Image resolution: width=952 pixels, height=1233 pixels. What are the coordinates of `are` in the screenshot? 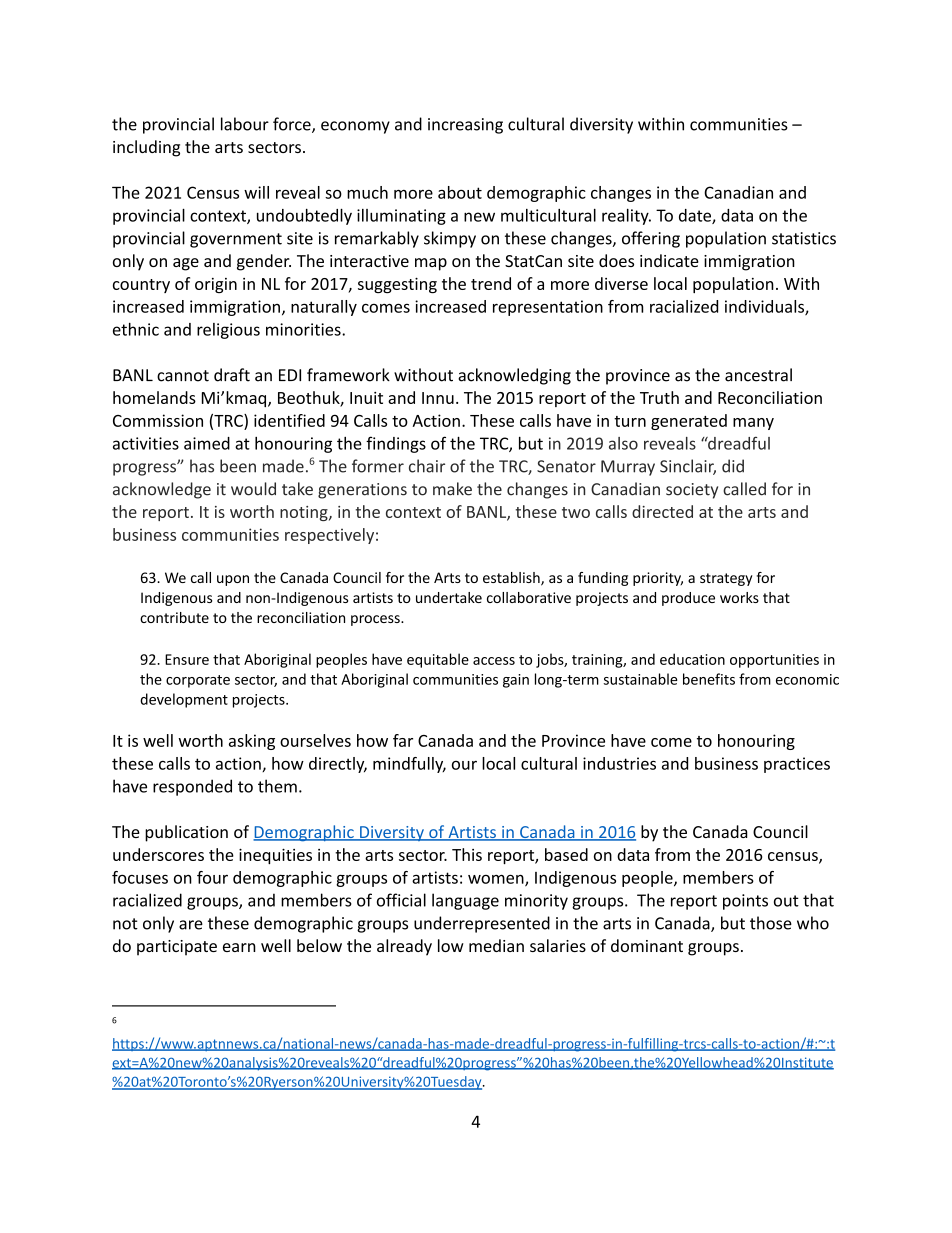 It's located at (191, 925).
